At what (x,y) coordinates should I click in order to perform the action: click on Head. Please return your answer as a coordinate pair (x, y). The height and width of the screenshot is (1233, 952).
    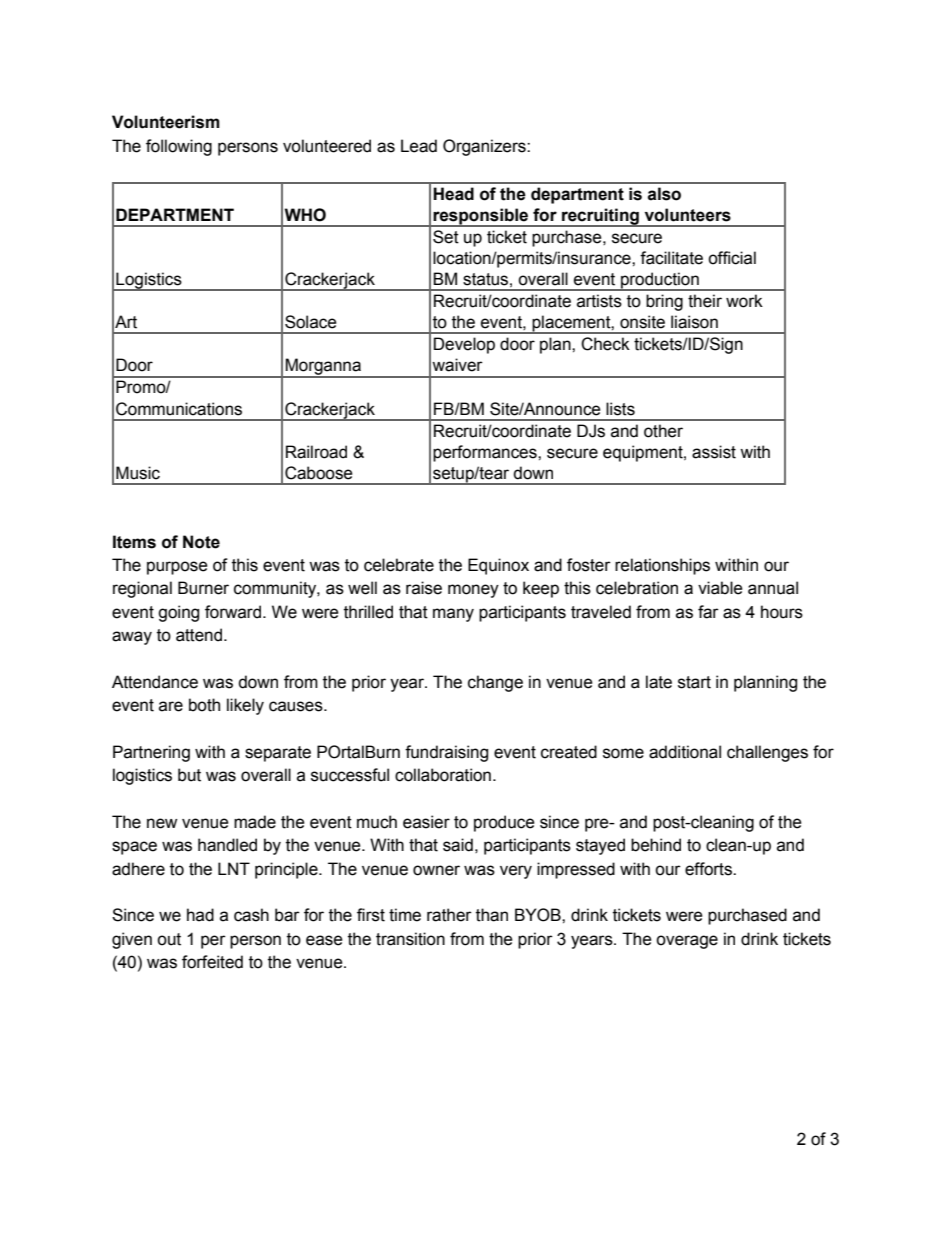
    Looking at the image, I should click on (453, 194).
